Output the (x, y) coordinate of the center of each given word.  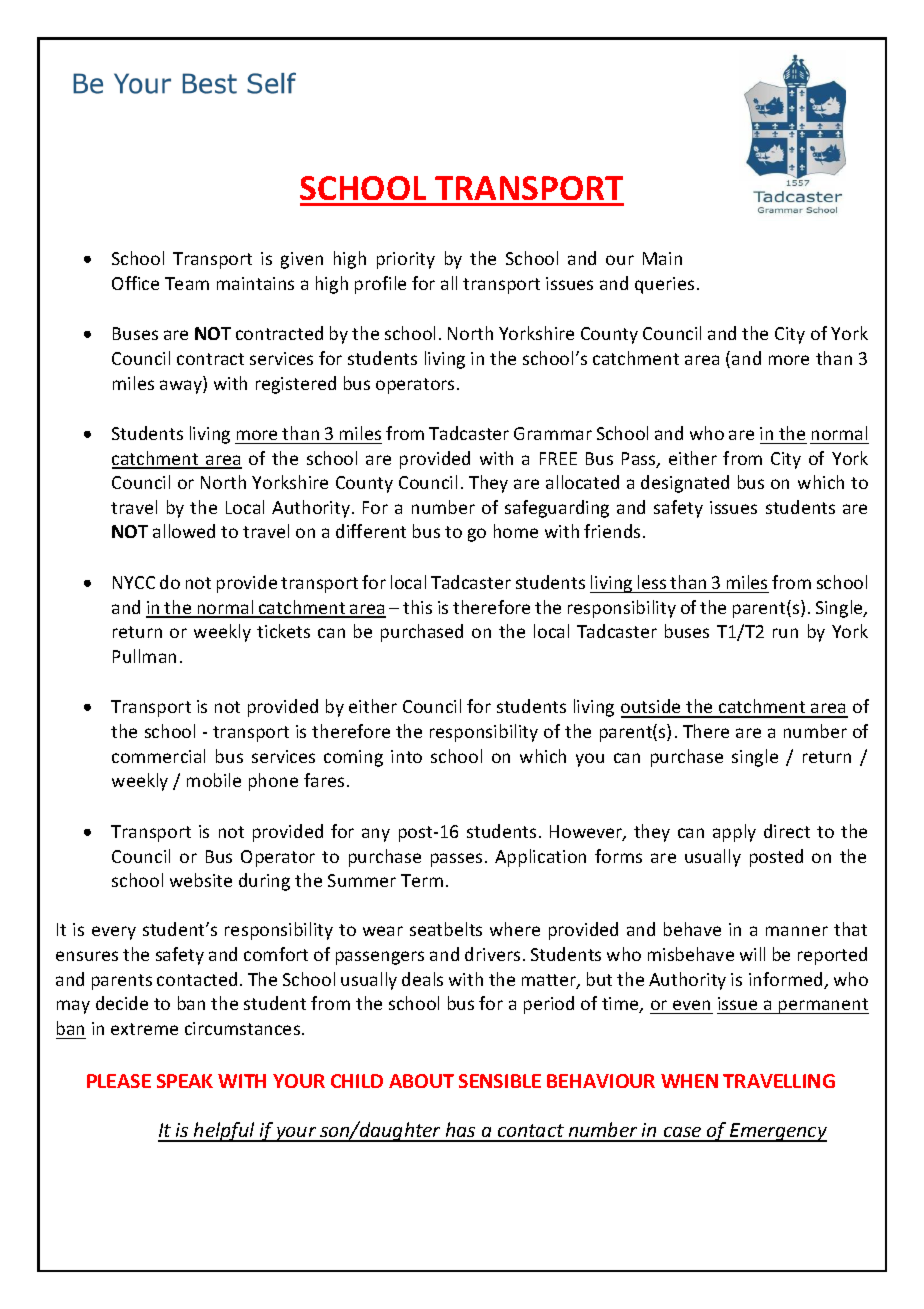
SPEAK (185, 1081)
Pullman (144, 656)
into (406, 756)
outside (652, 708)
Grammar (553, 433)
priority (406, 260)
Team (187, 283)
